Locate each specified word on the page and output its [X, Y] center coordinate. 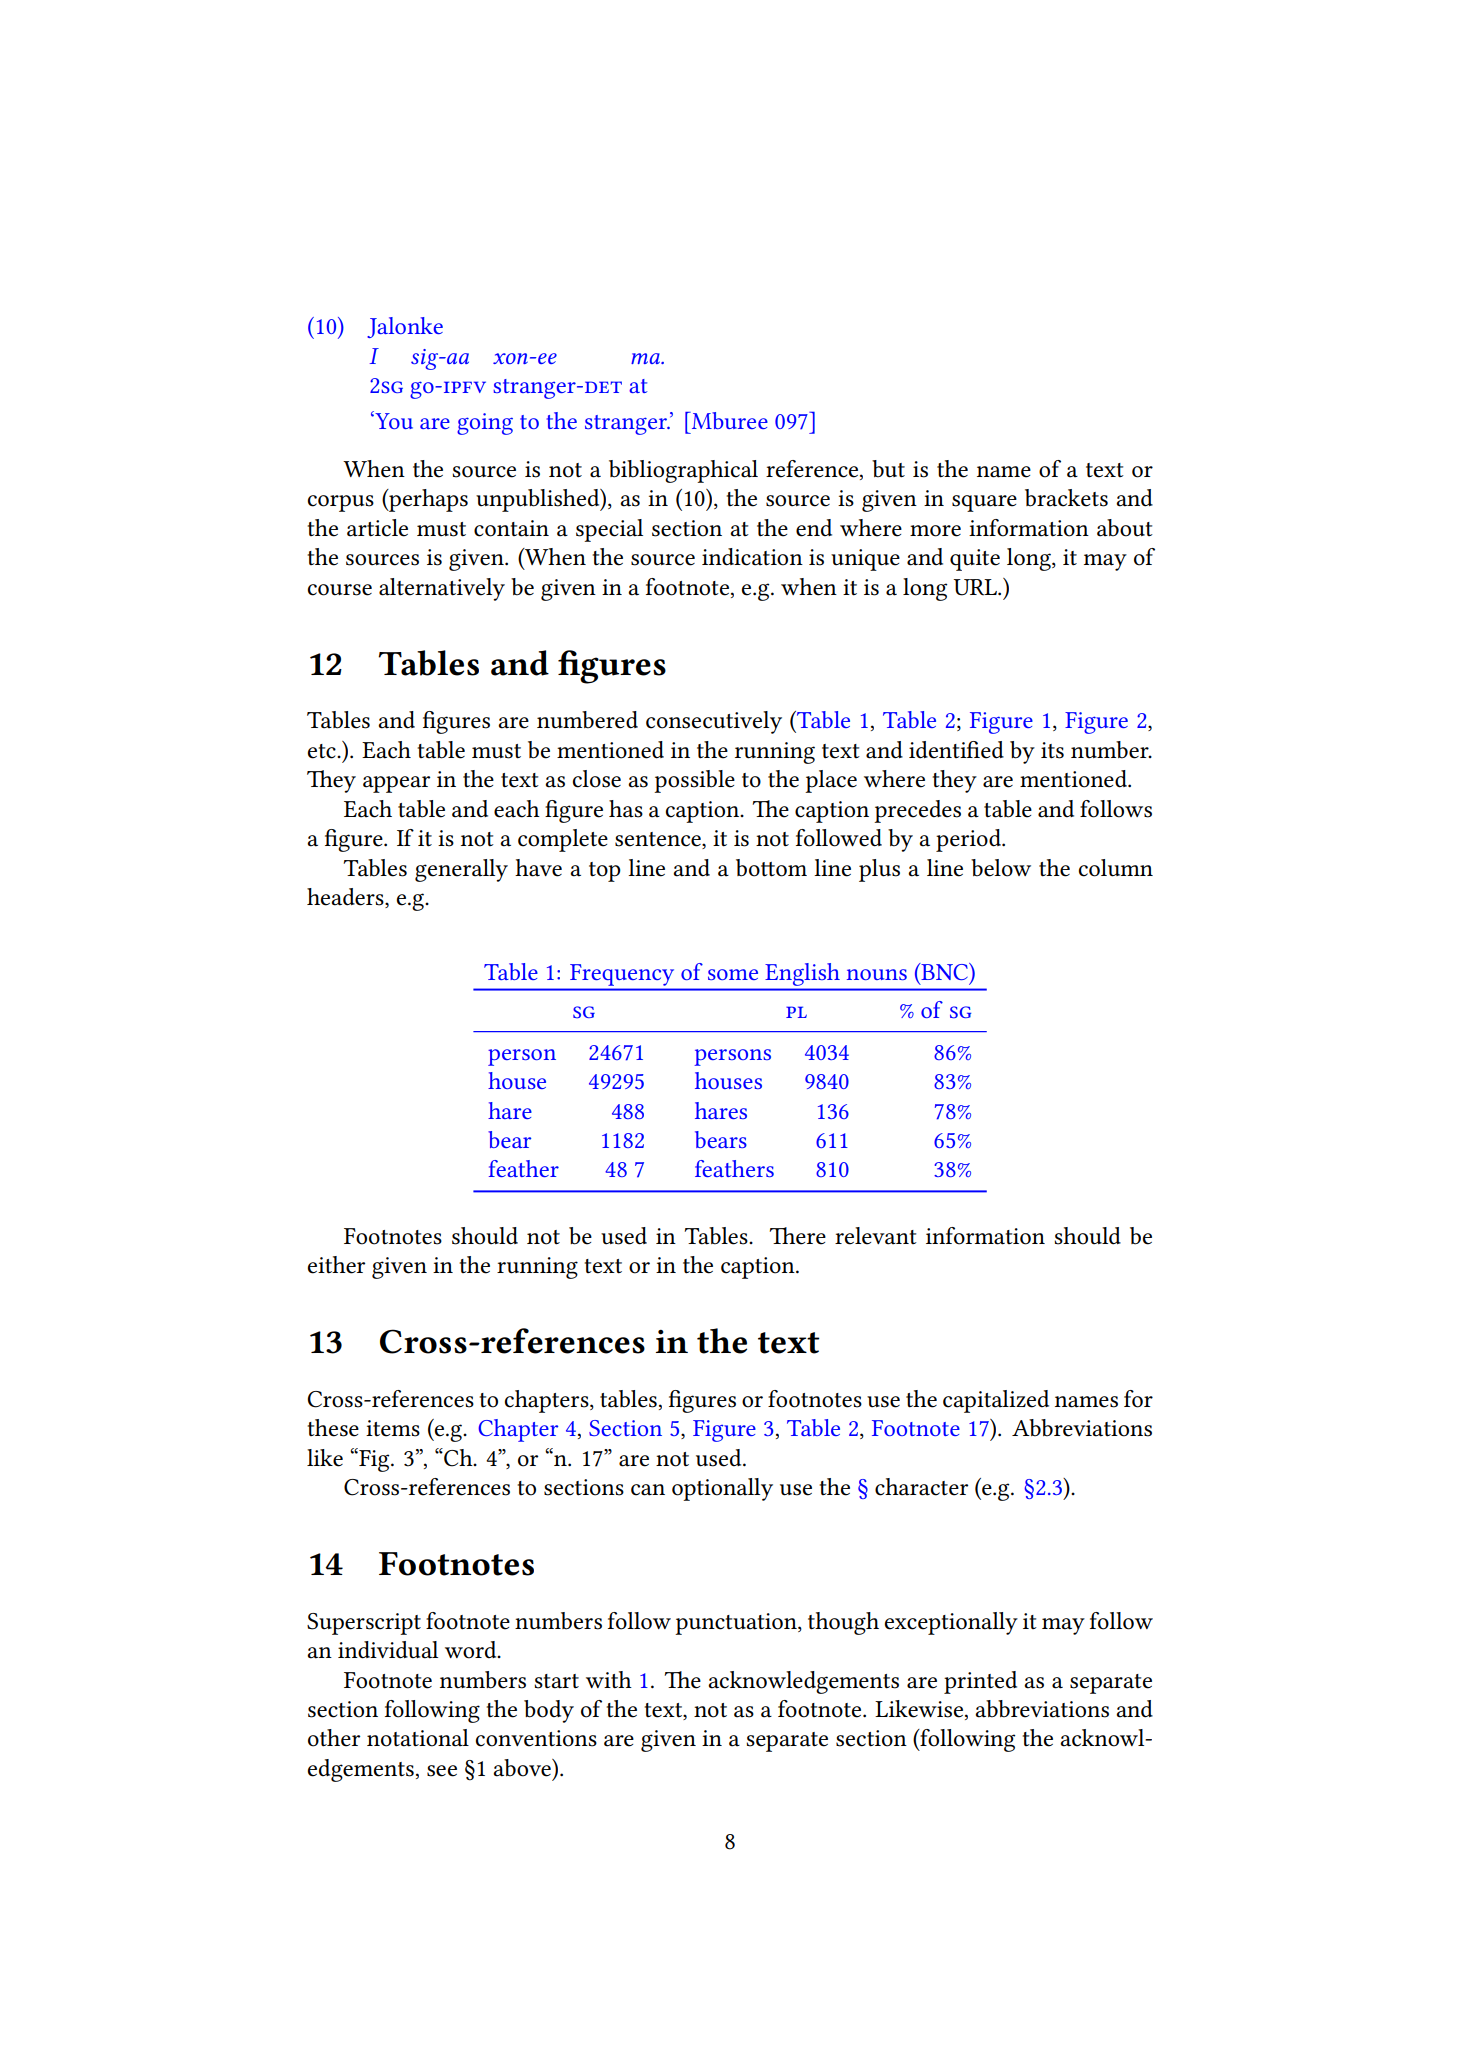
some [733, 974]
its [1052, 750]
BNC [944, 971]
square [984, 503]
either [336, 1265]
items [393, 1428]
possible [694, 781]
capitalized [996, 1401]
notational [418, 1738]
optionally [722, 1489]
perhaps [427, 500]
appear [396, 784]
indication [752, 557]
